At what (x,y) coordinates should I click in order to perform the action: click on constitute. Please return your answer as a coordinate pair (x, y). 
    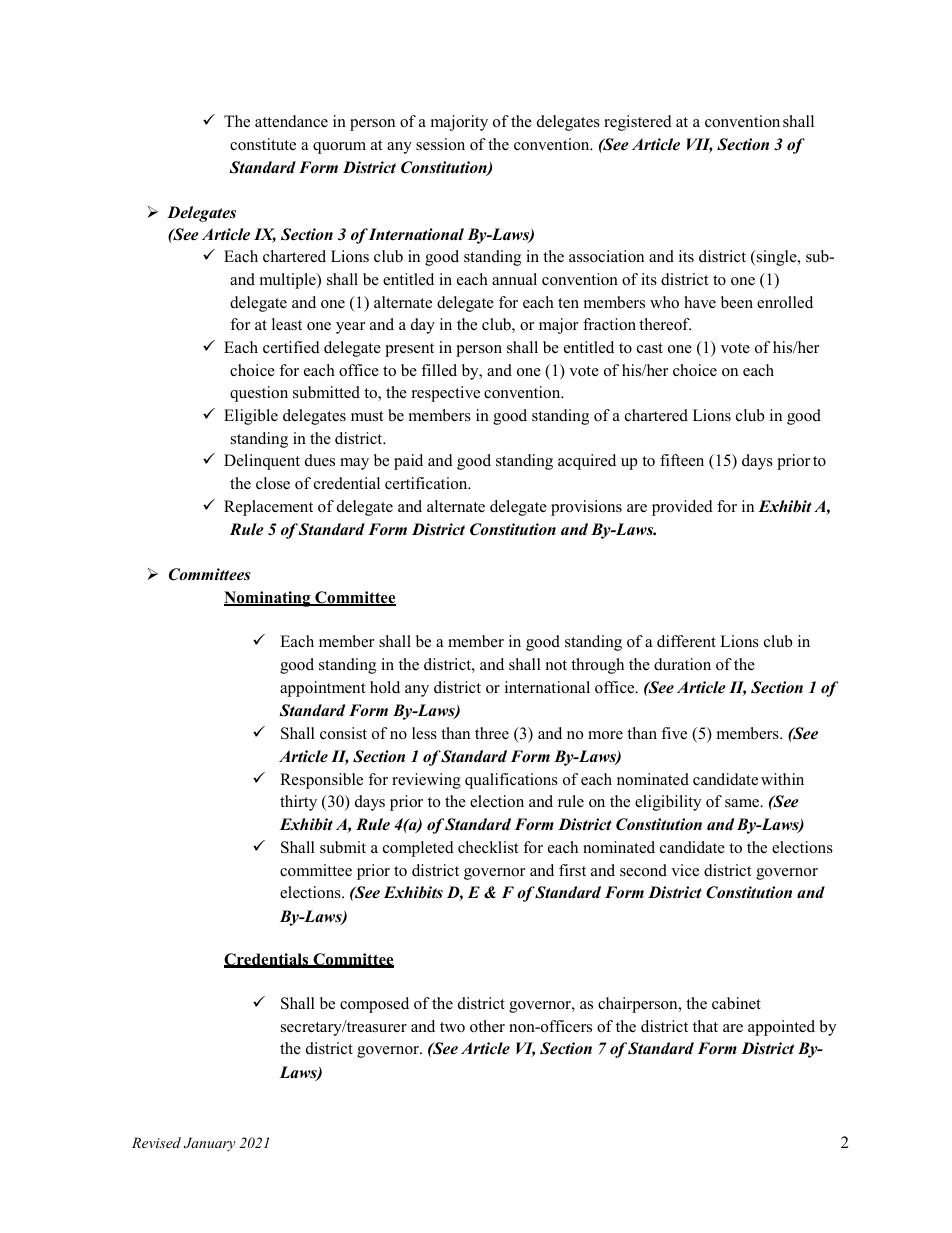
    Looking at the image, I should click on (263, 144).
